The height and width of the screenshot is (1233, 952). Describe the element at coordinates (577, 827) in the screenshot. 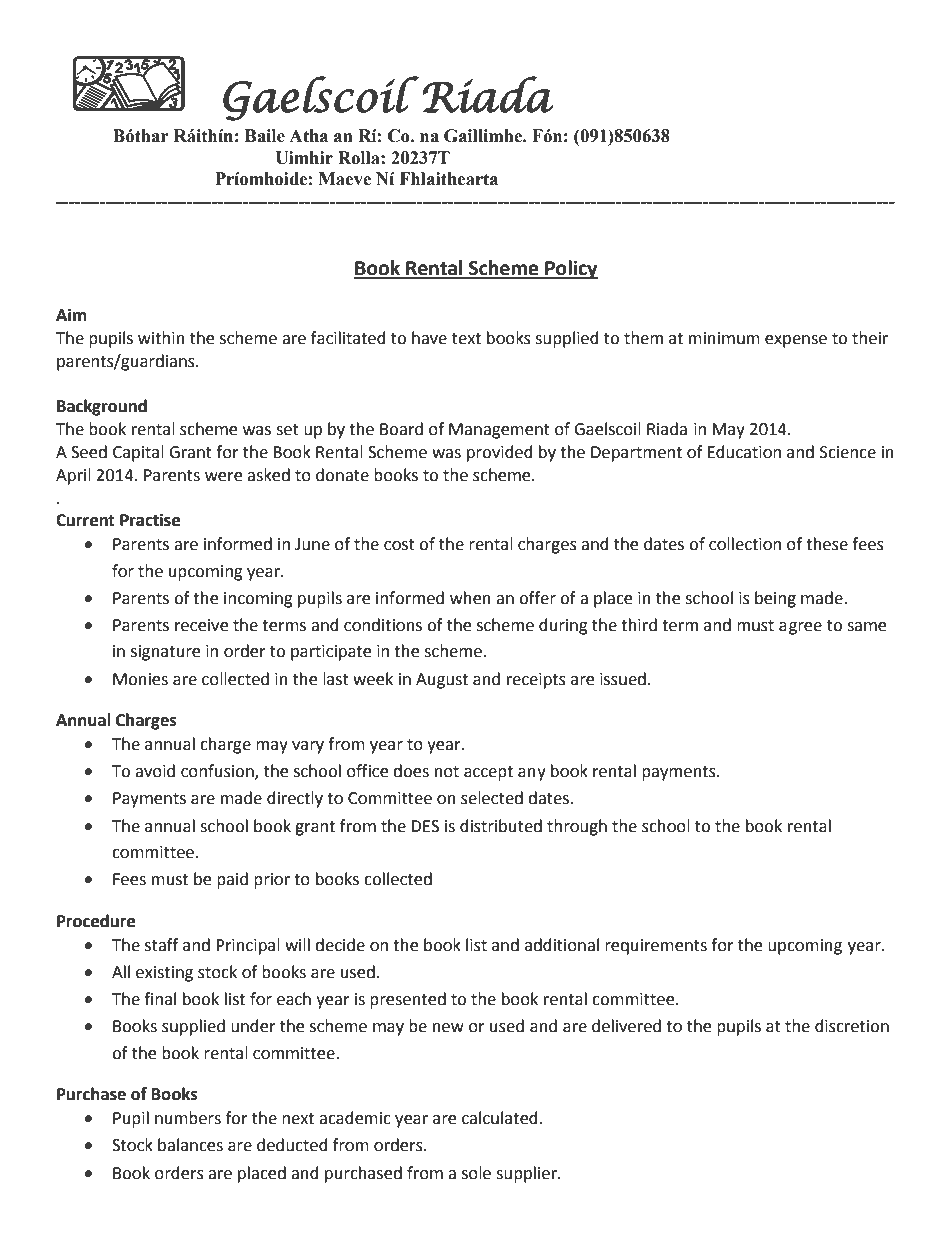

I see `through` at that location.
